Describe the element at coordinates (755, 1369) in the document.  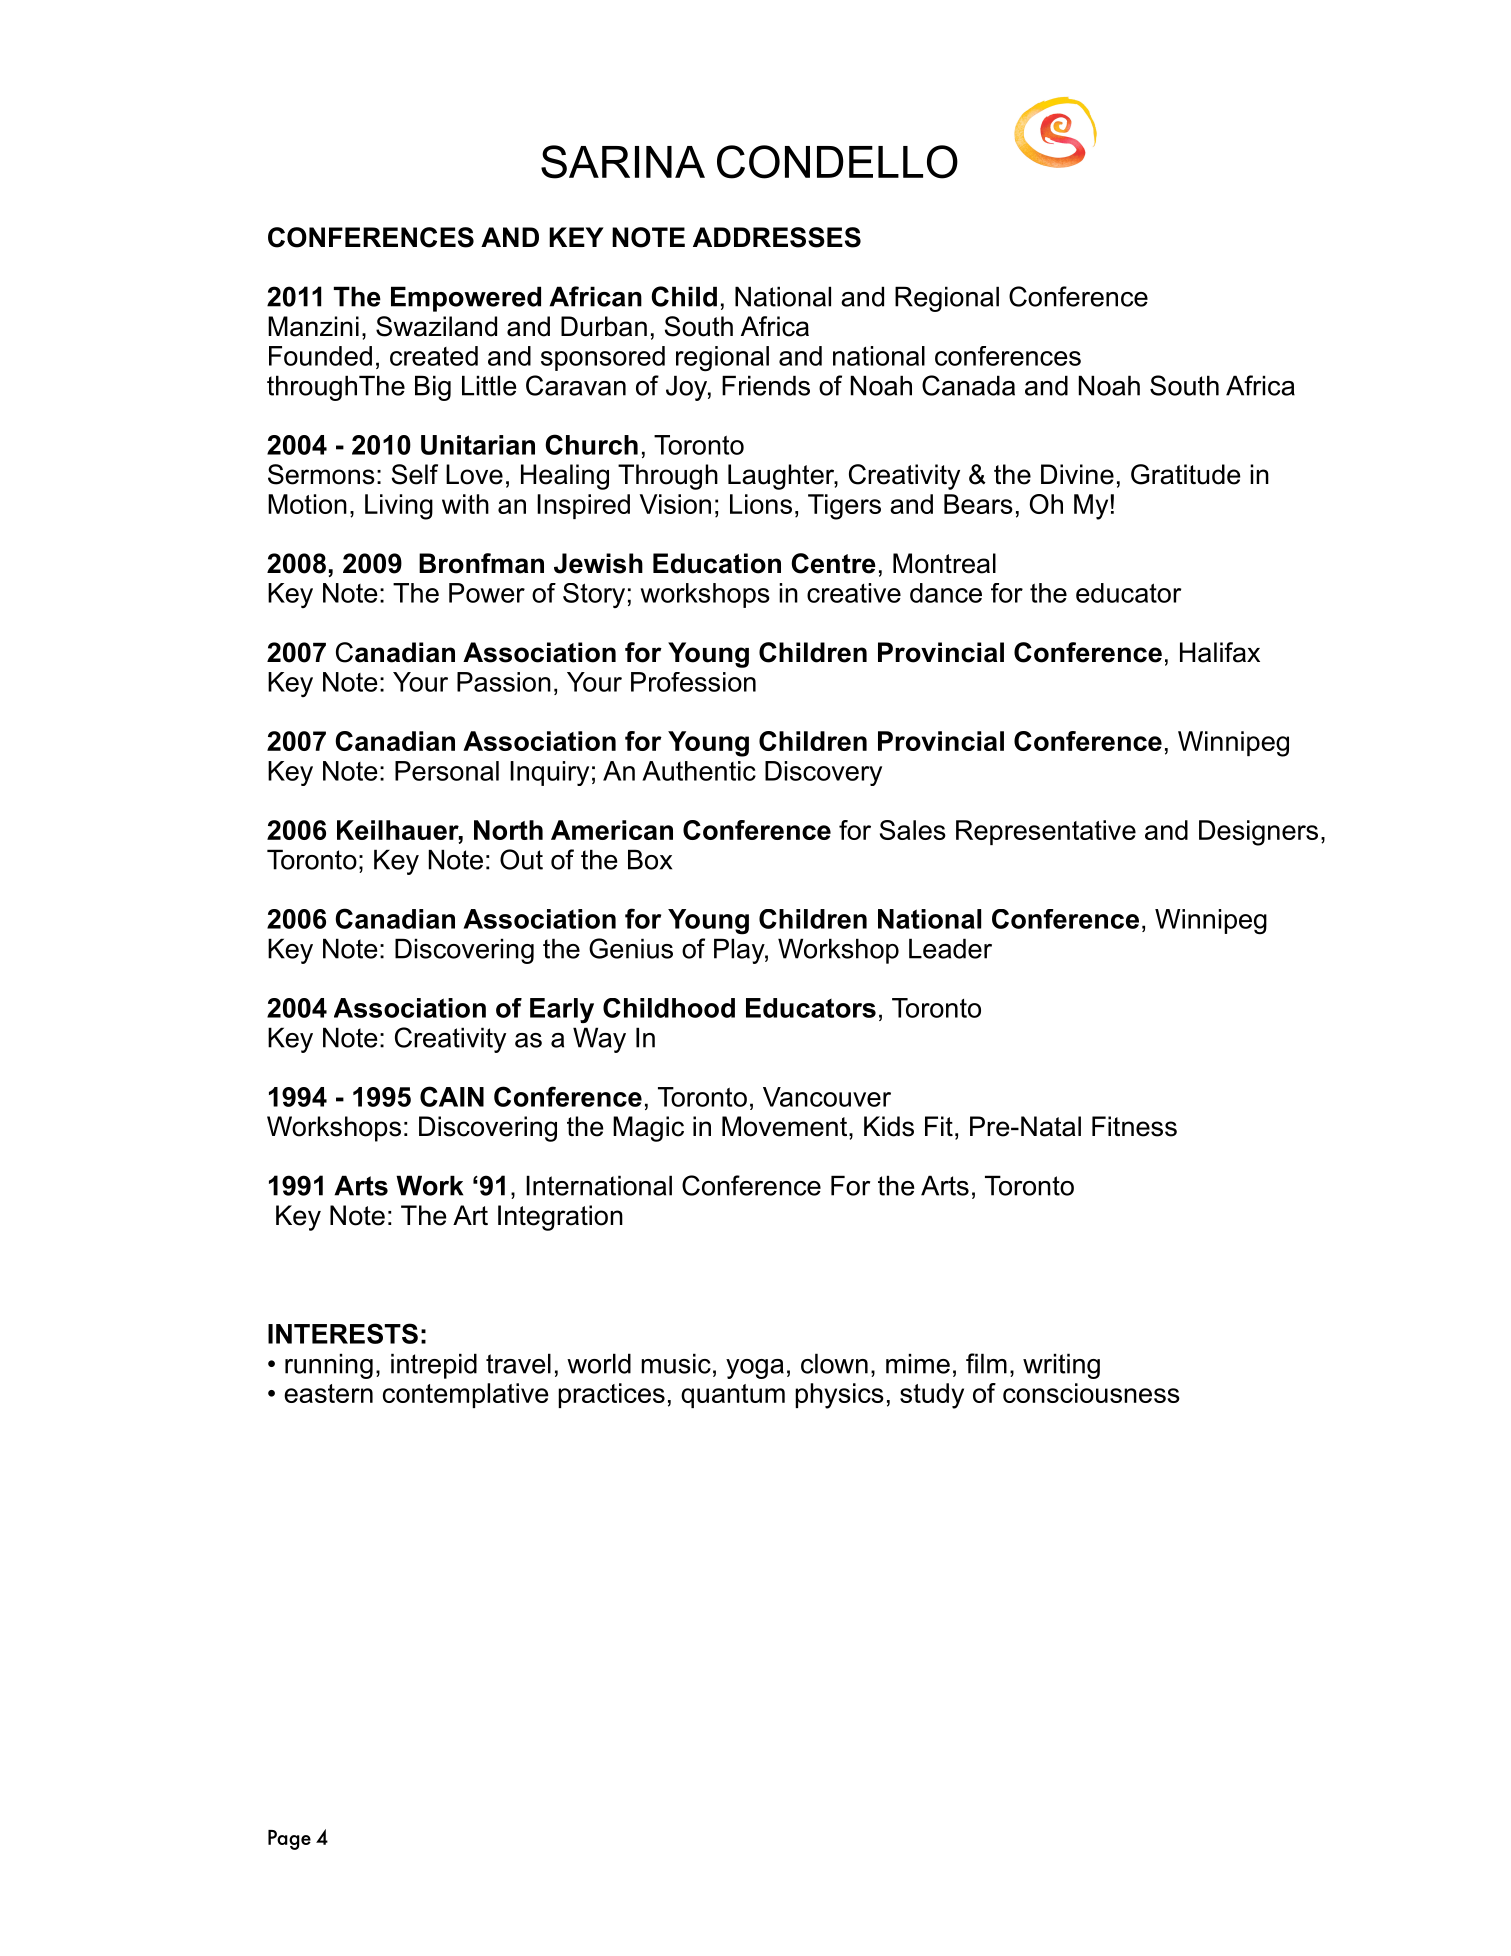
I see `yoga` at that location.
